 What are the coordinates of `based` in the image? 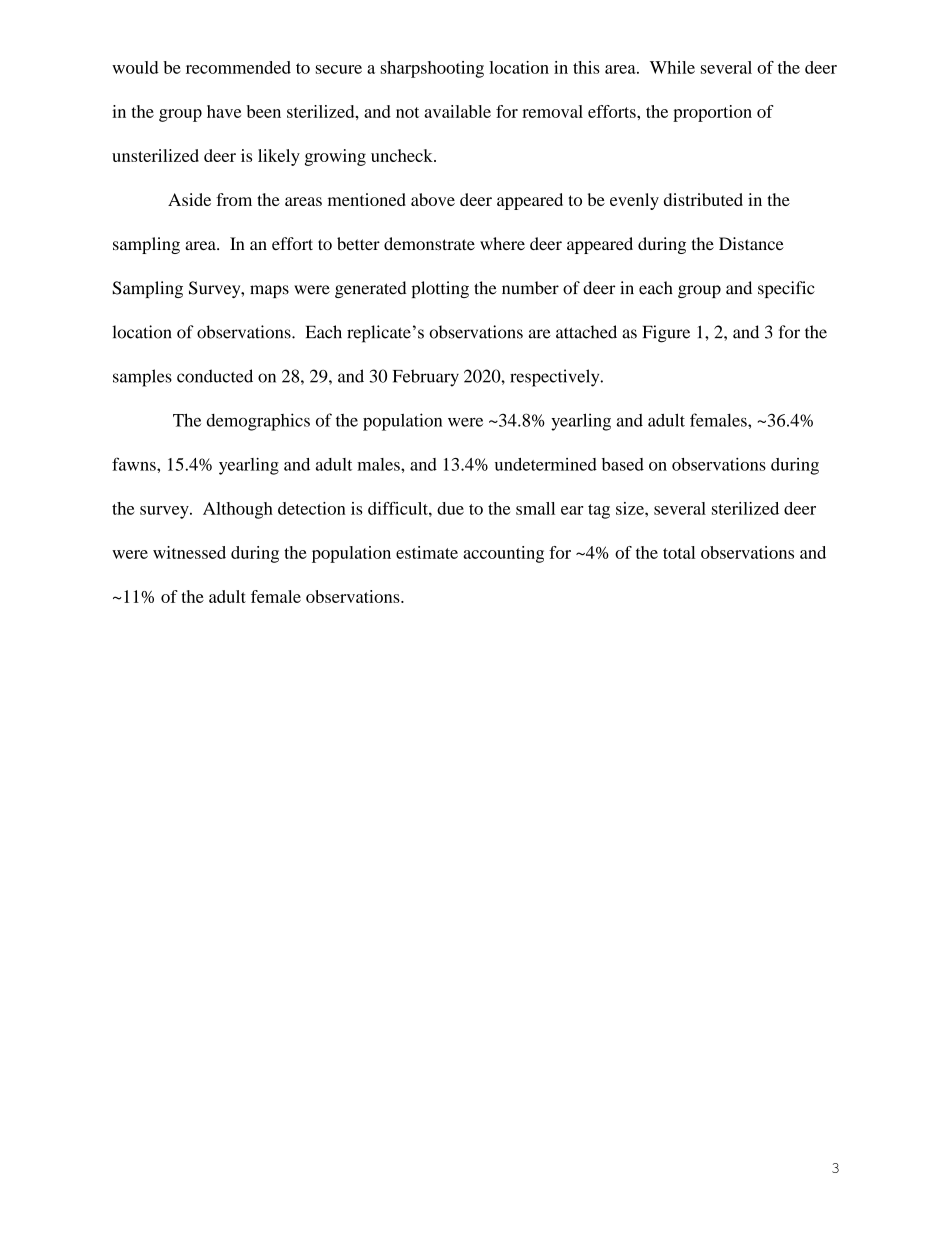 It's located at (623, 464).
